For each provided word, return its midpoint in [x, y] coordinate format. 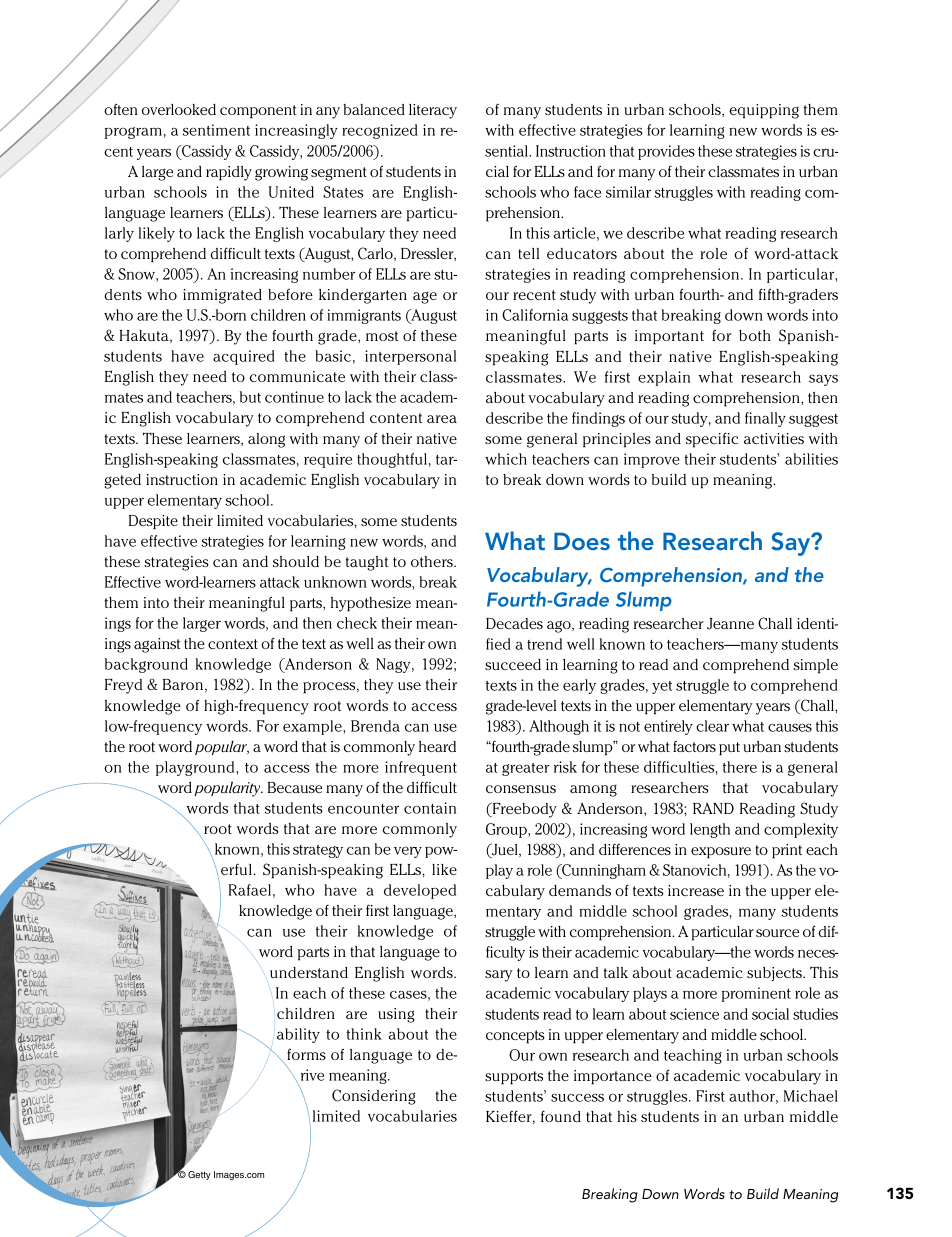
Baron [183, 684]
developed [420, 891]
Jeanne [730, 624]
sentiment [216, 130]
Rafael [249, 890]
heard [437, 746]
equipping [764, 111]
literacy [433, 111]
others [433, 561]
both [755, 335]
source [777, 933]
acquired [244, 357]
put [729, 749]
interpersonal [410, 357]
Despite [153, 522]
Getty [199, 1175]
